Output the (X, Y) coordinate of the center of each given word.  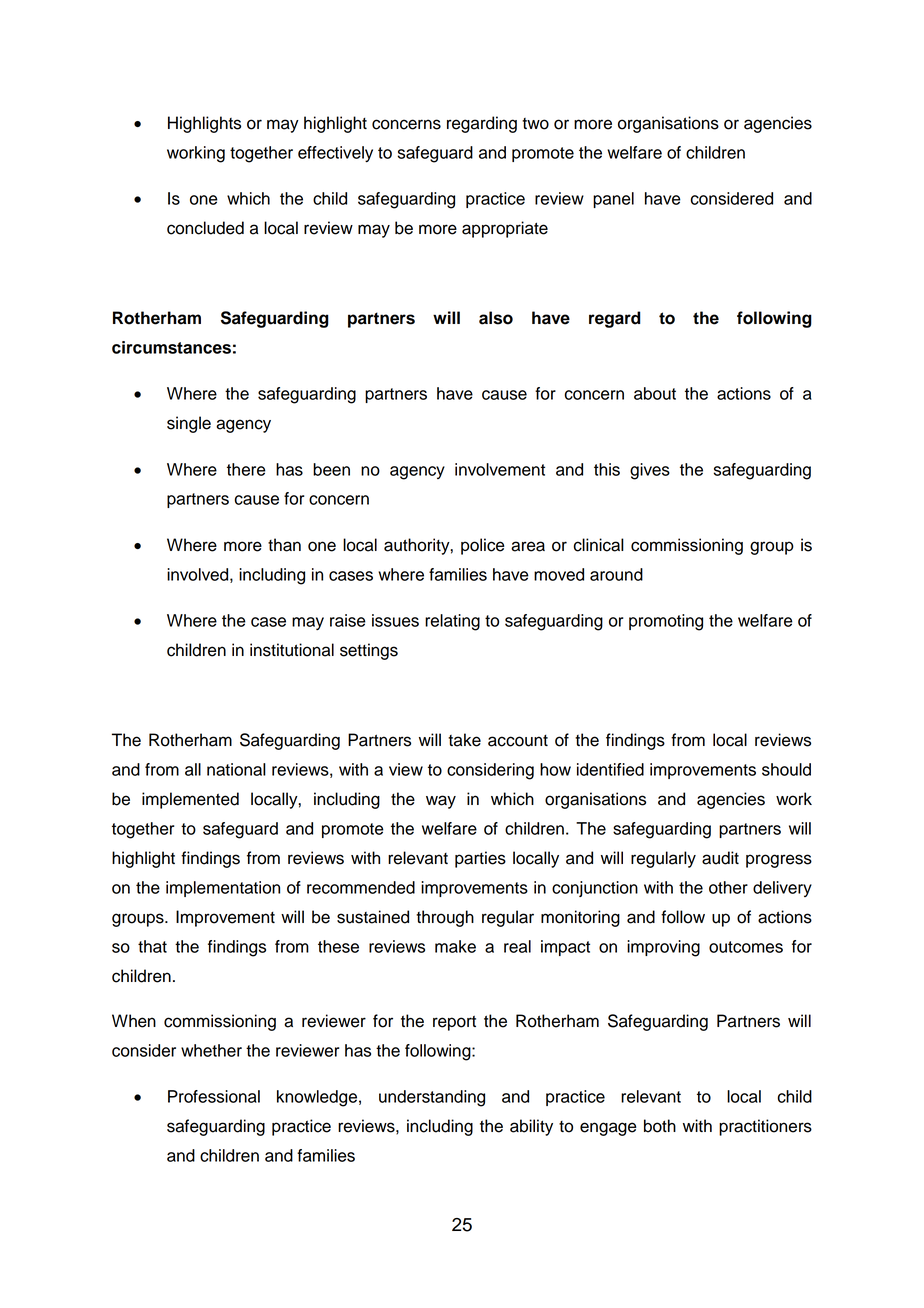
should (786, 769)
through (445, 918)
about (655, 393)
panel (613, 200)
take (464, 740)
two (535, 124)
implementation (223, 889)
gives (650, 471)
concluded (205, 228)
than (284, 545)
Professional (214, 1096)
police (483, 546)
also (496, 318)
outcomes (746, 947)
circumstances (171, 347)
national (236, 769)
